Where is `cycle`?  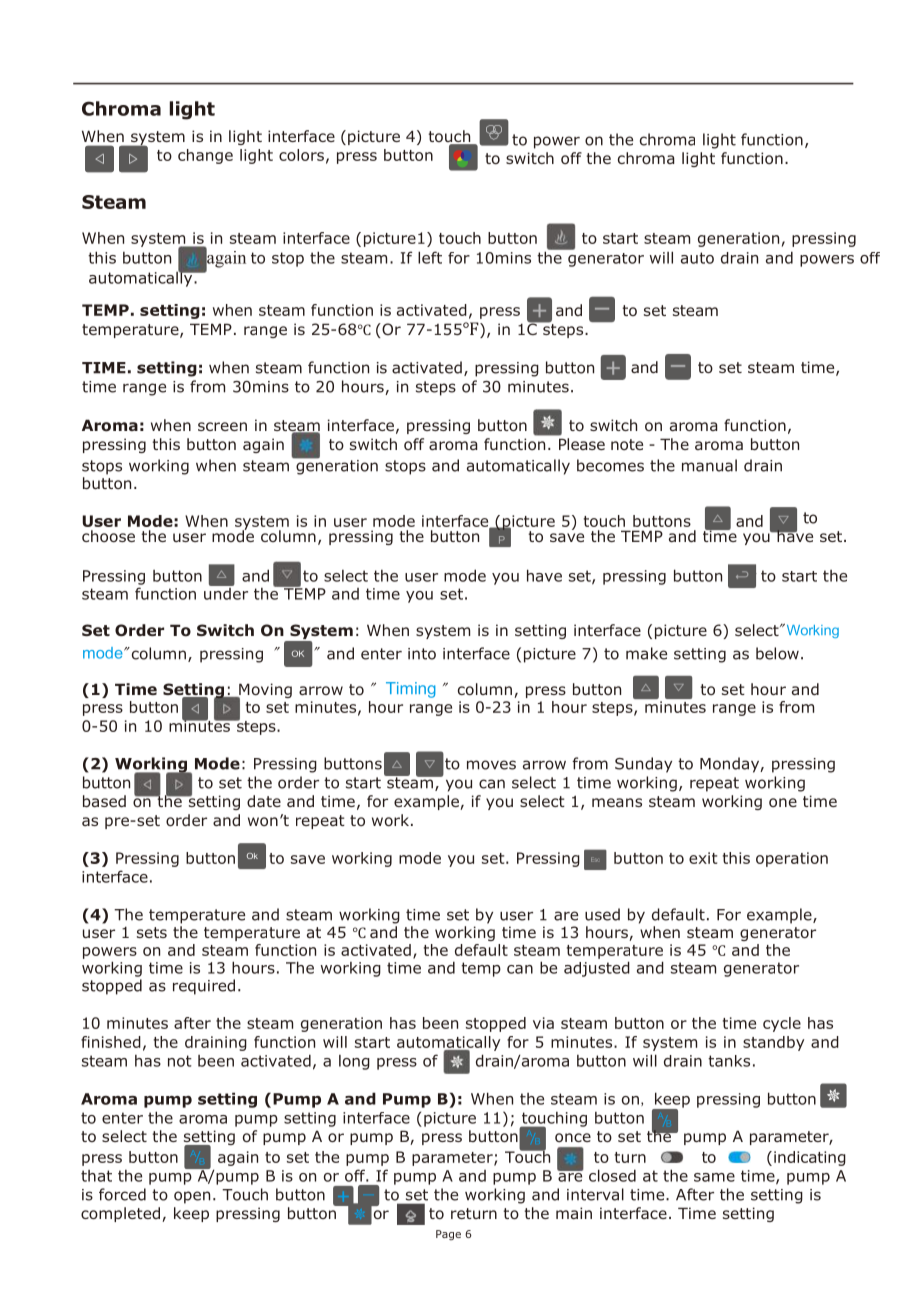
cycle is located at coordinates (782, 1024).
